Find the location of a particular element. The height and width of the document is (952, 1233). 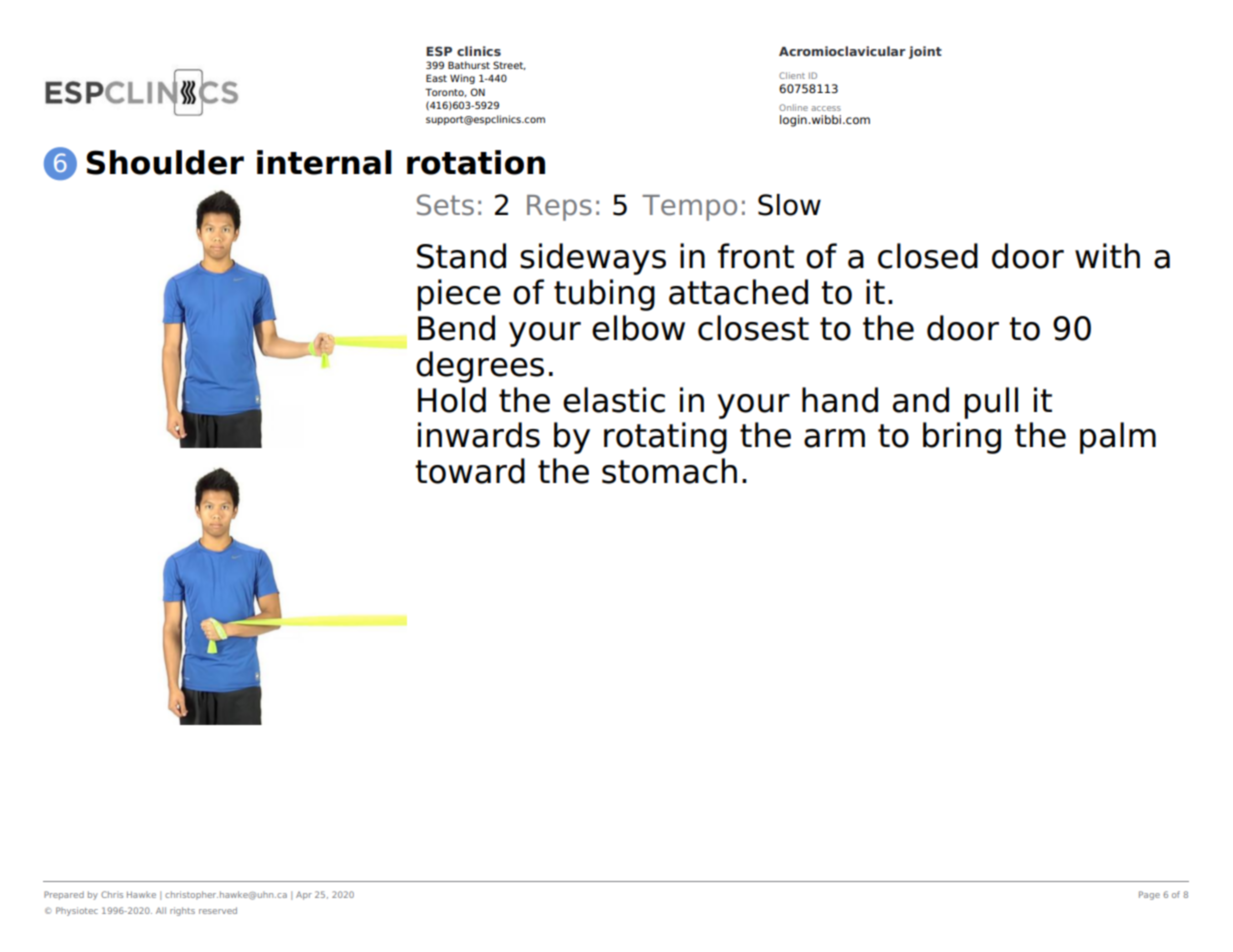

joint is located at coordinates (925, 52).
